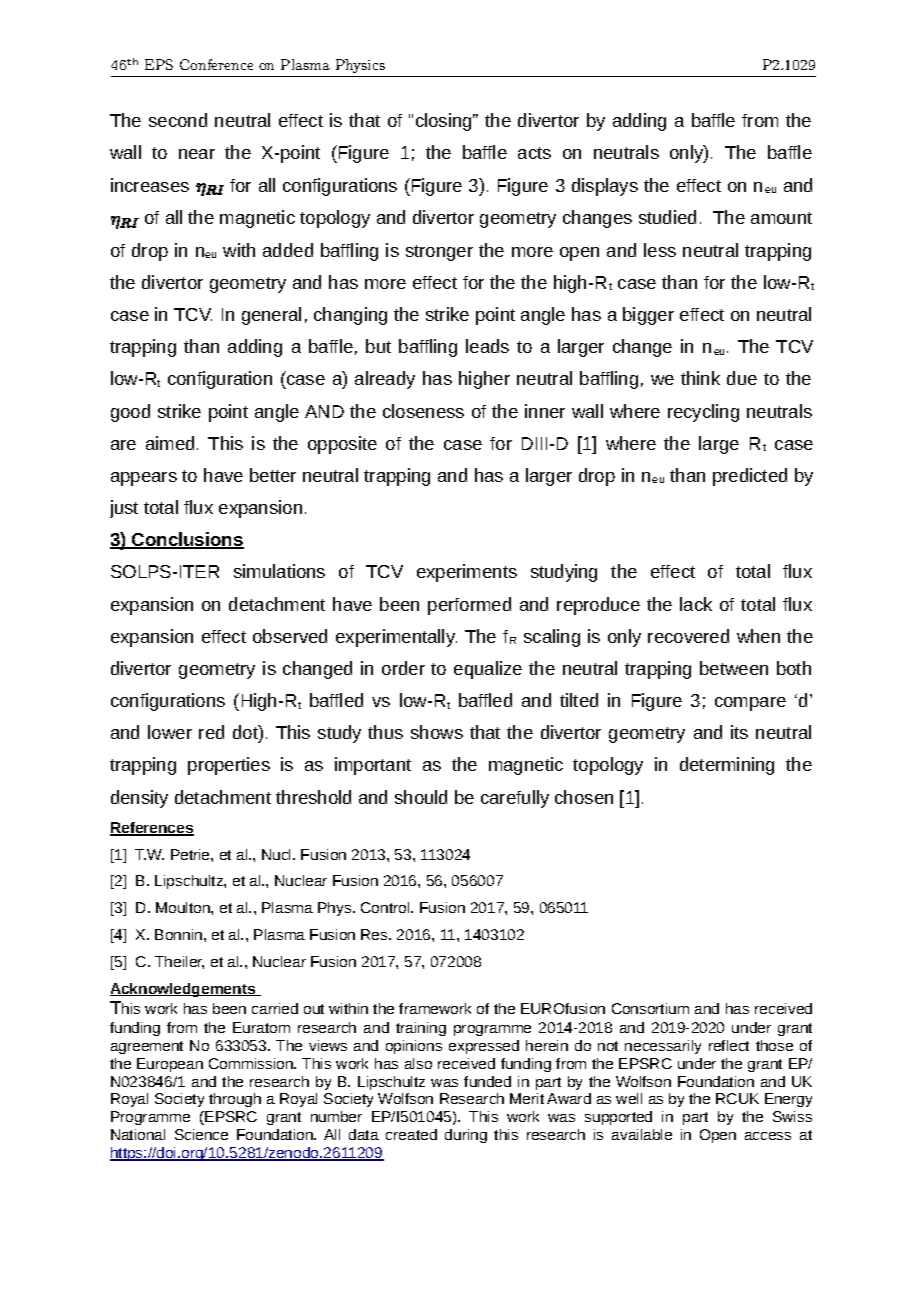 This screenshot has height=1308, width=924. What do you see at coordinates (703, 413) in the screenshot?
I see `recycling` at bounding box center [703, 413].
